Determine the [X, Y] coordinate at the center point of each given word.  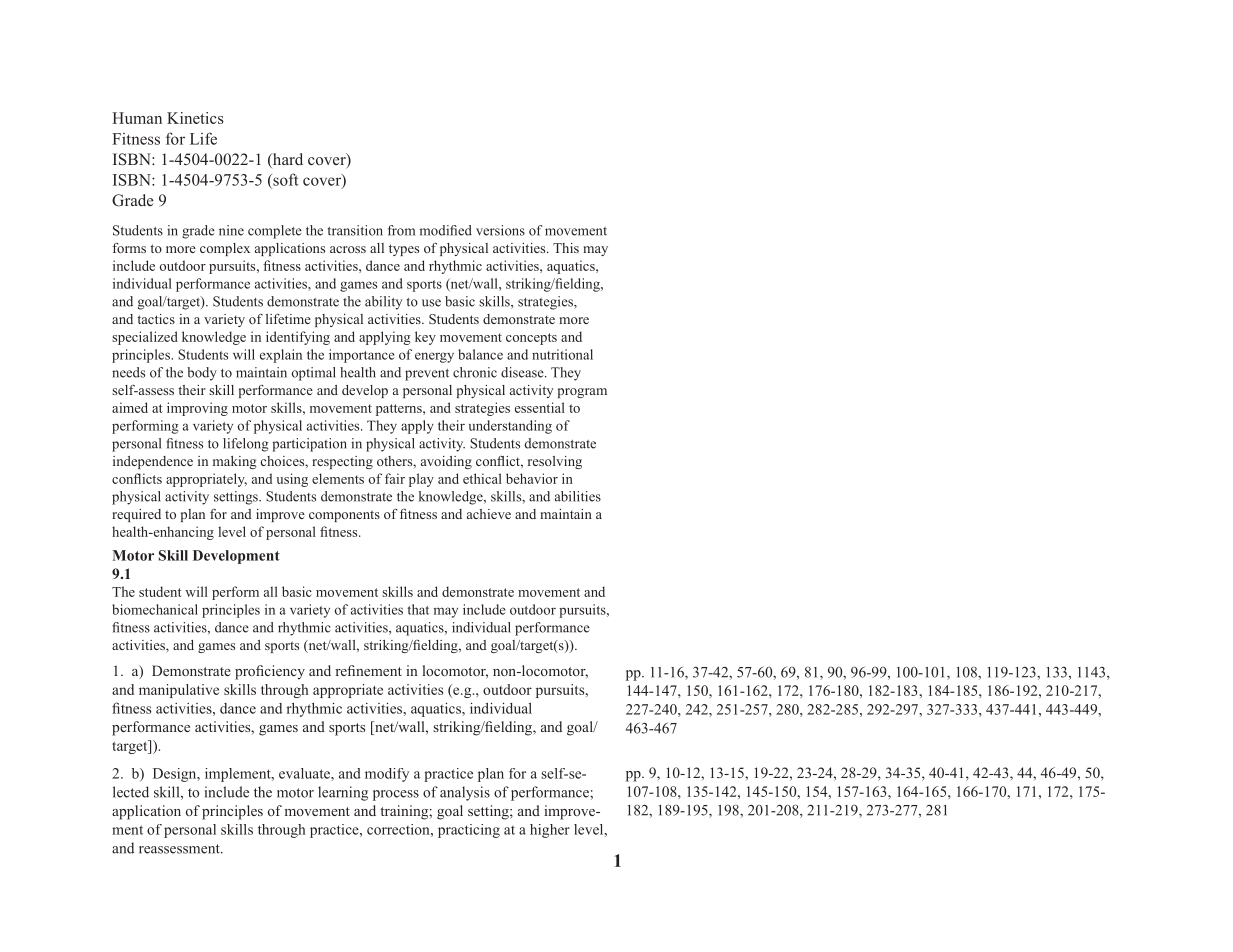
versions [500, 230]
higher [550, 831]
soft [285, 179]
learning [343, 793]
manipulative [179, 691]
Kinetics [195, 118]
